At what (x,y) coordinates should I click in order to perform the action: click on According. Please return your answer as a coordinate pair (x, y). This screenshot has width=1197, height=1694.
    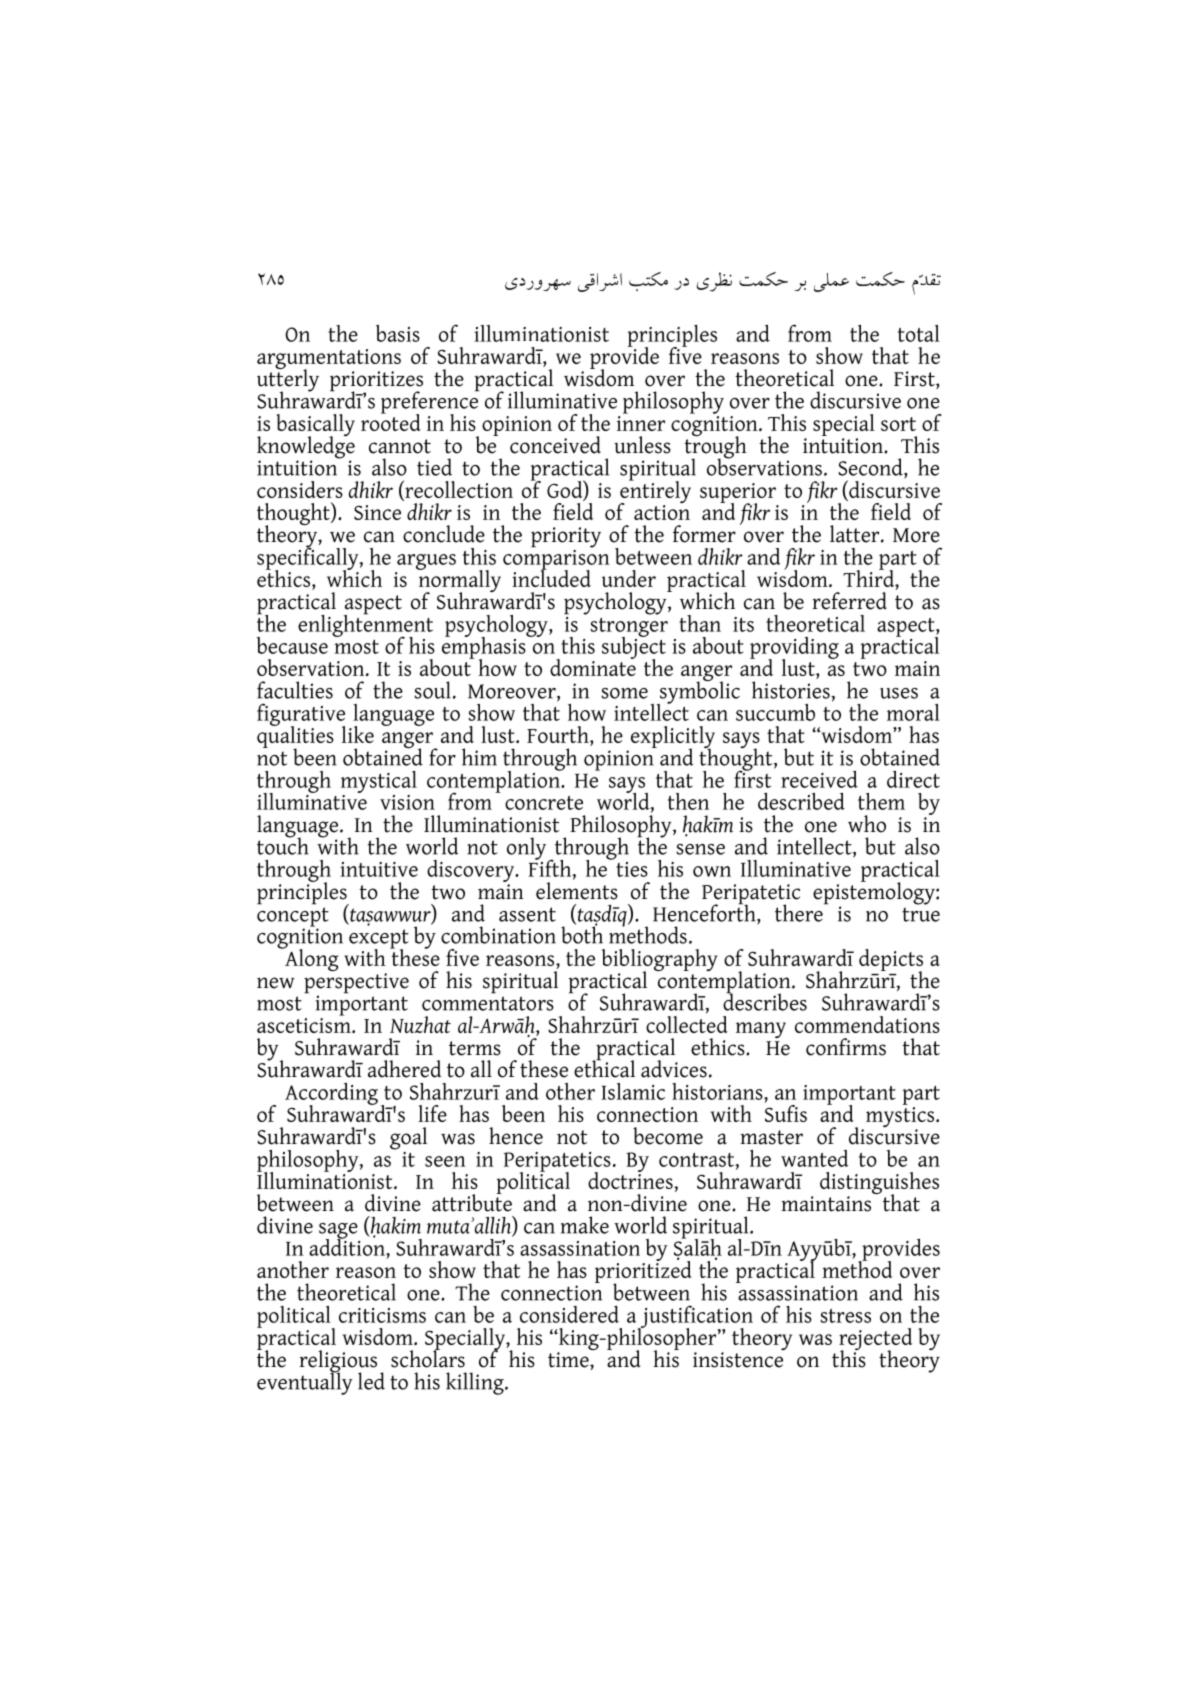
    Looking at the image, I should click on (331, 1095).
